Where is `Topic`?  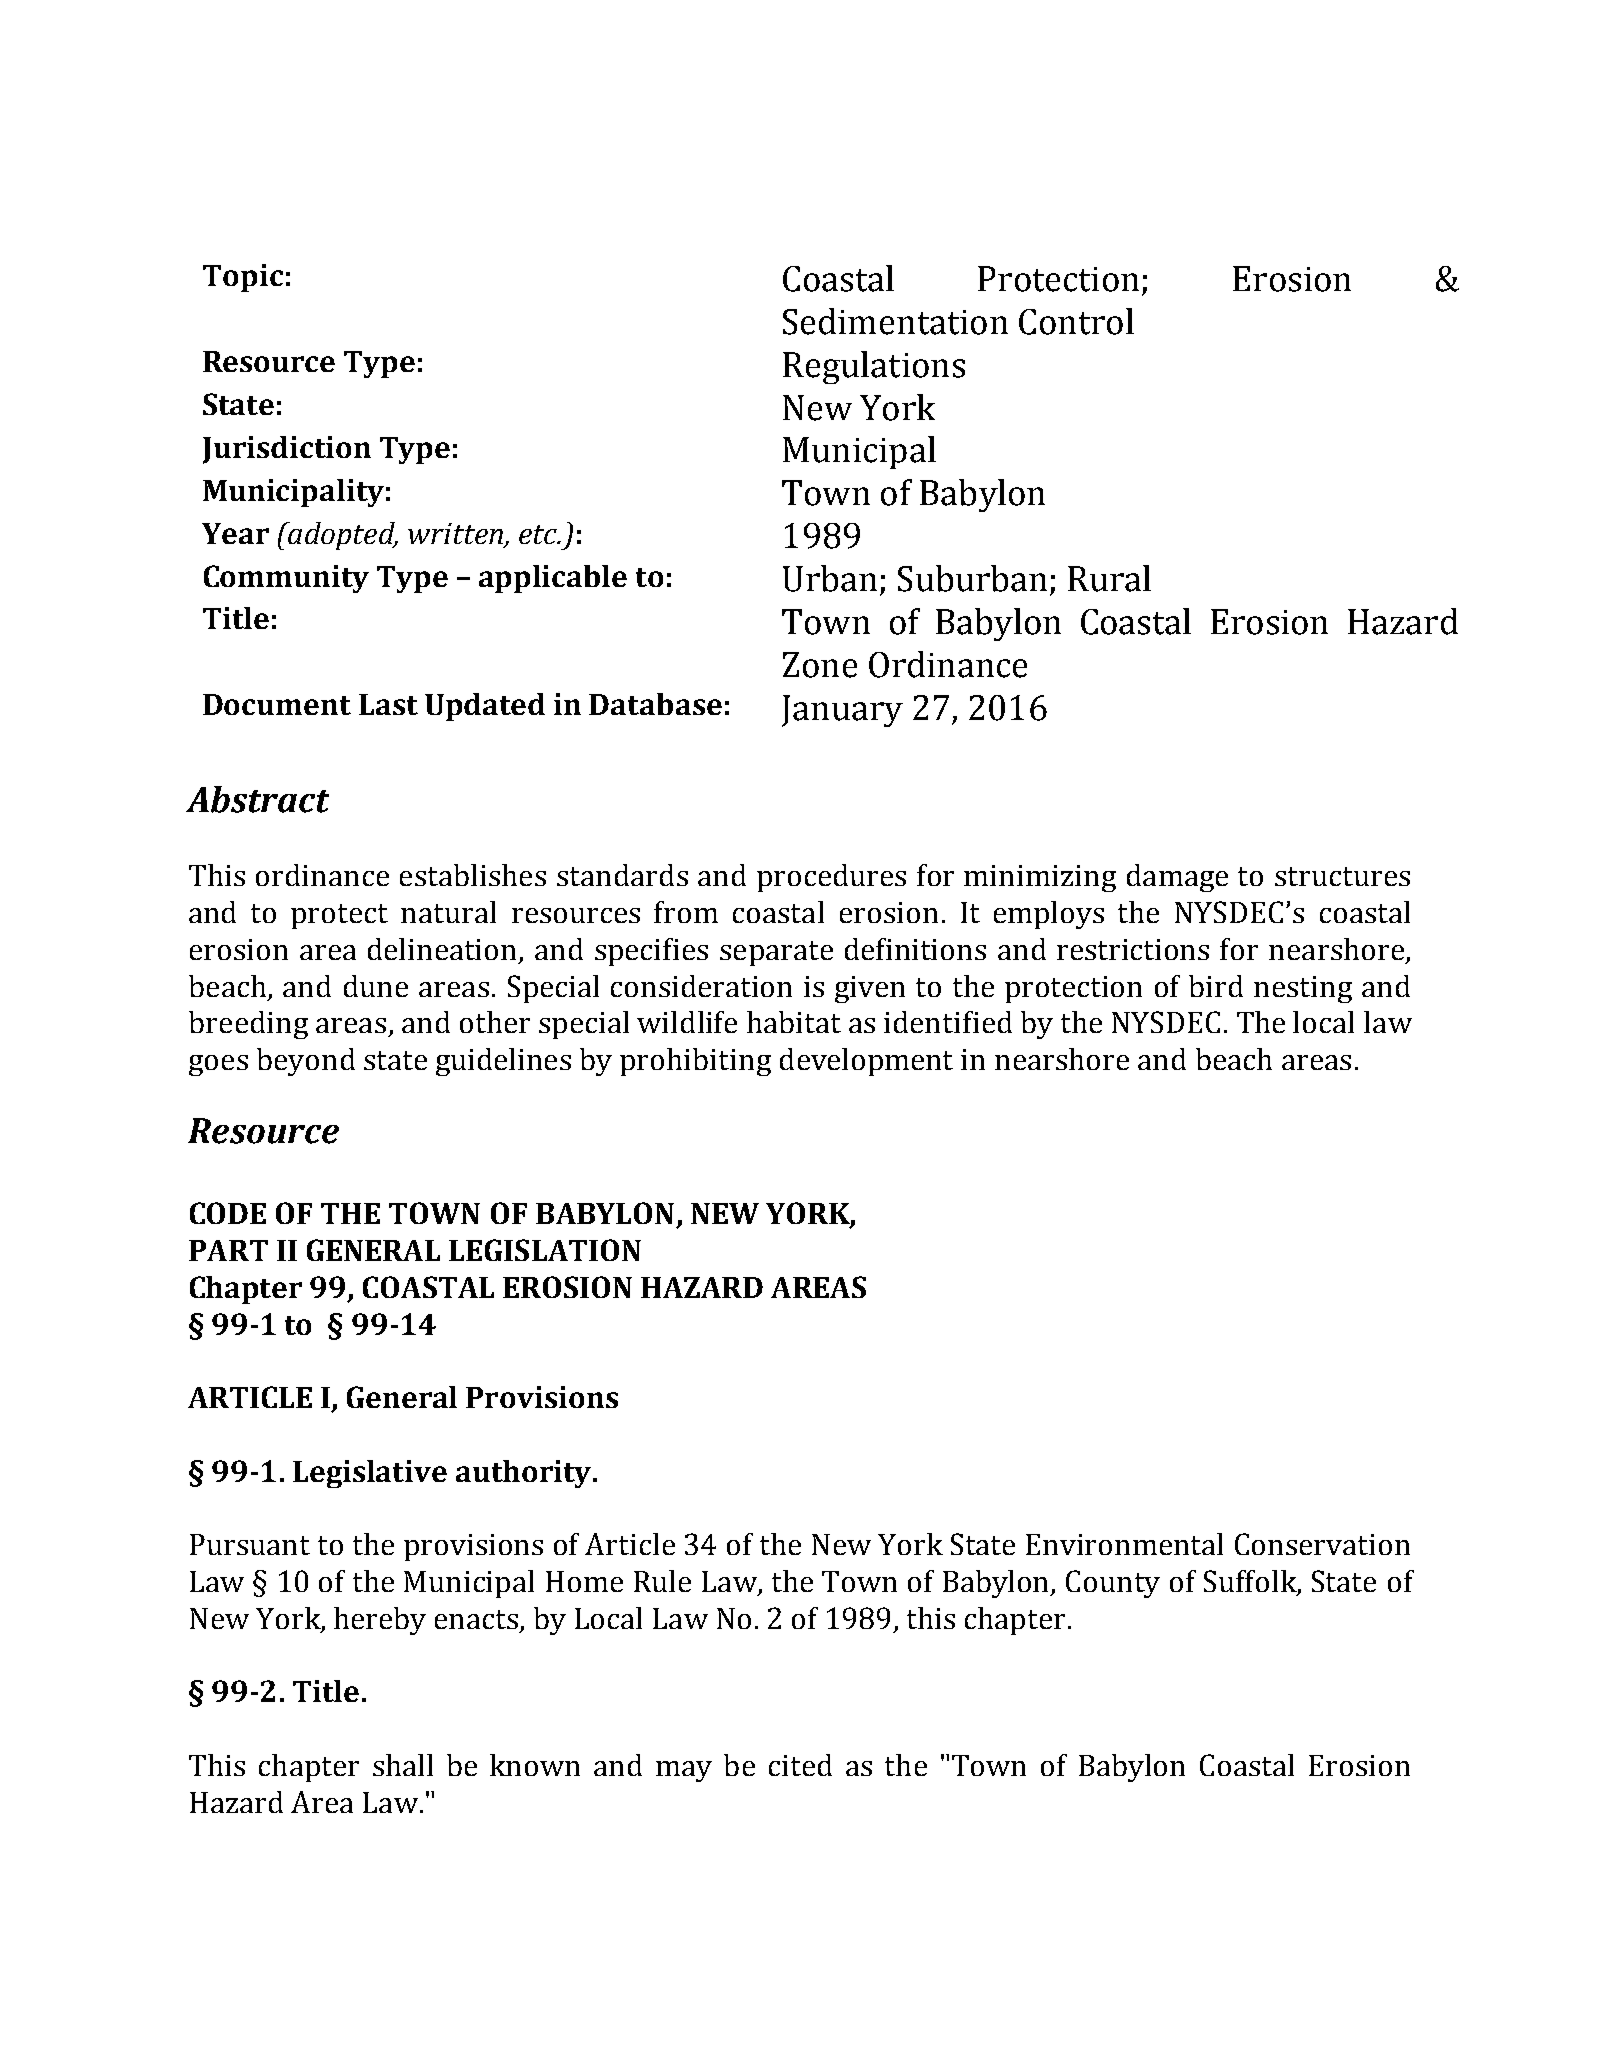
Topic is located at coordinates (243, 278).
